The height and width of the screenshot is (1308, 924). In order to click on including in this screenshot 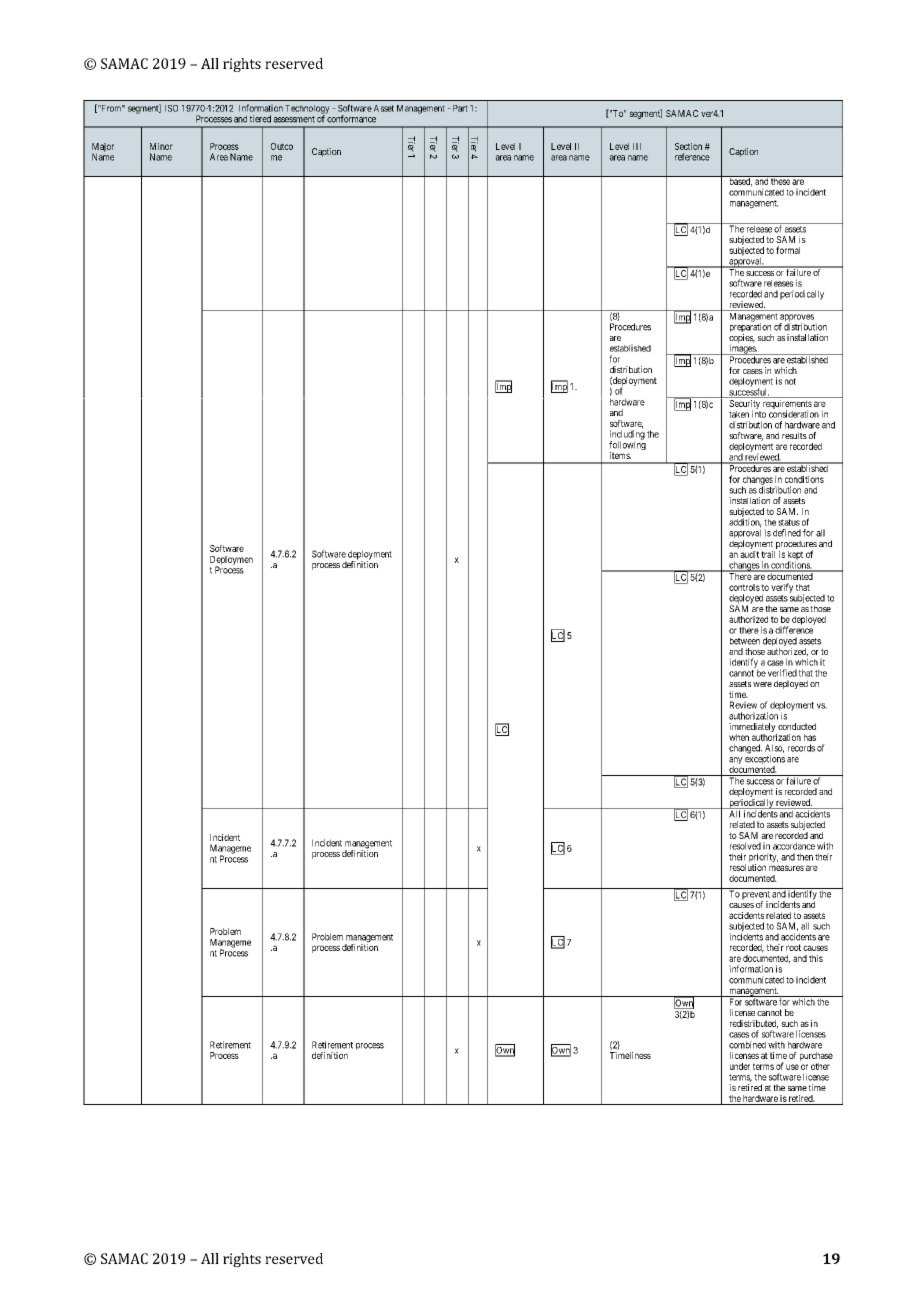, I will do `click(627, 436)`.
